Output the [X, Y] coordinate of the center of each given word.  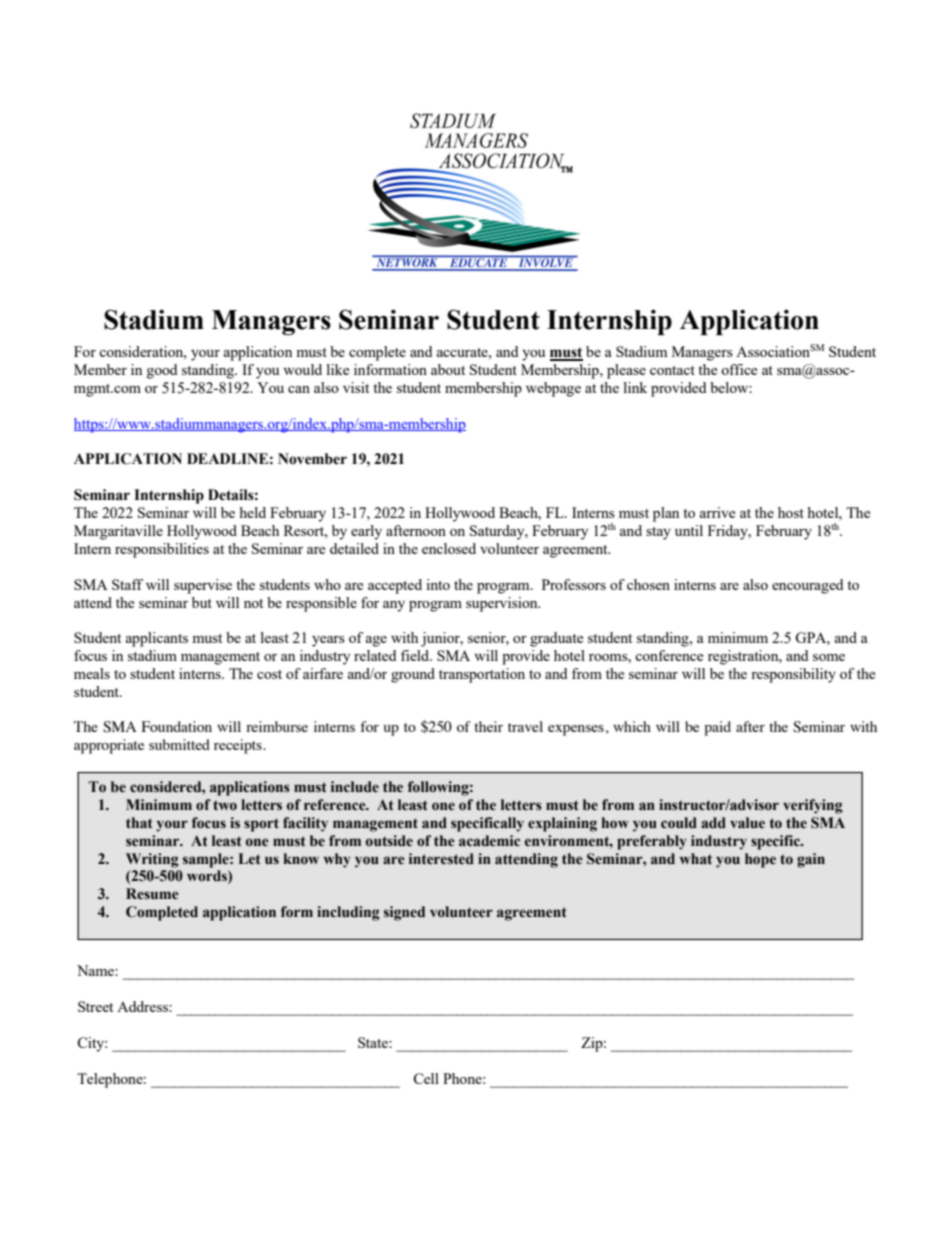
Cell [426, 1078]
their [489, 726]
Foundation [177, 726]
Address [143, 1006]
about [448, 369]
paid [717, 728]
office [739, 369]
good [162, 371]
